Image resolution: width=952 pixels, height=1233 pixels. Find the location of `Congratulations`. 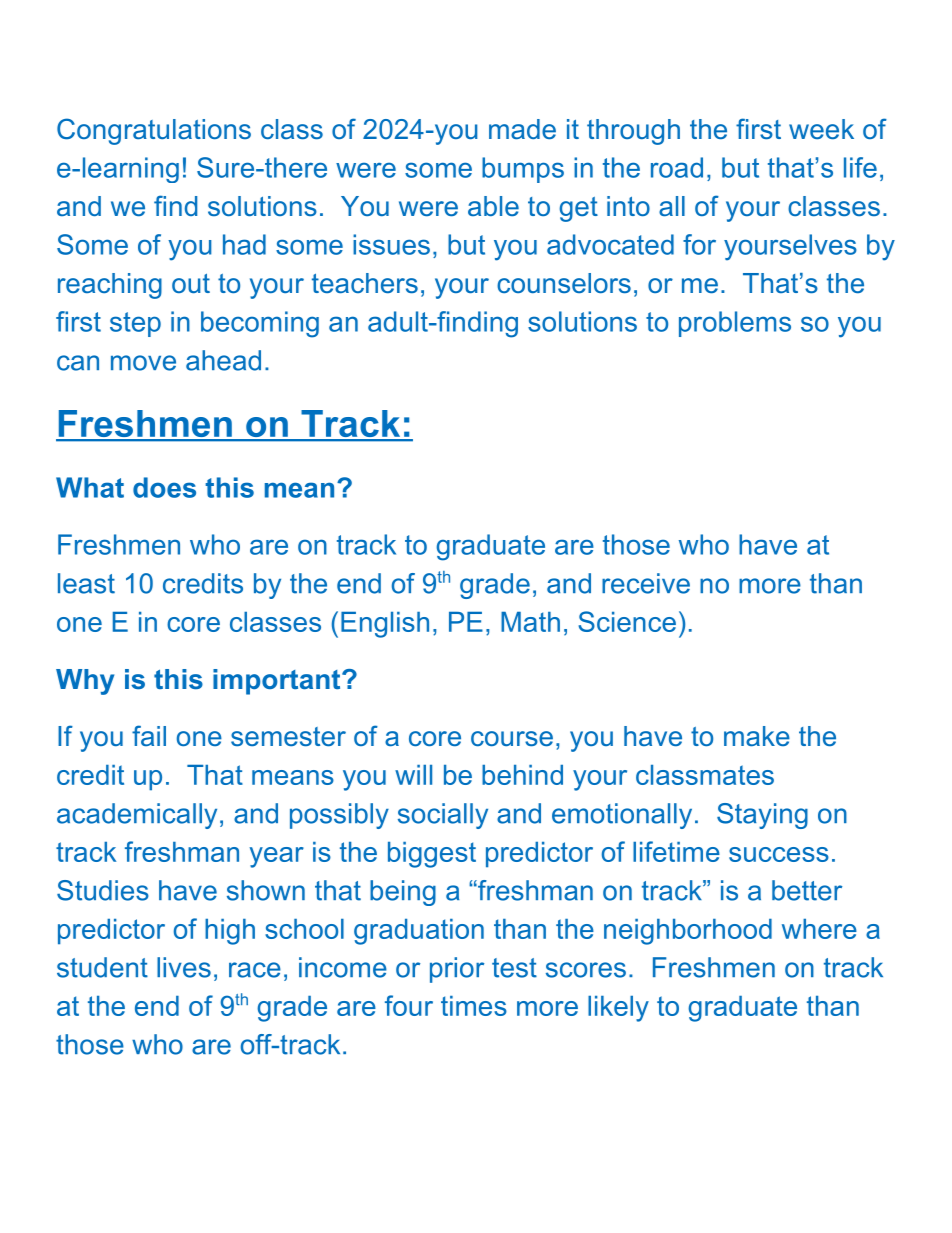

Congratulations is located at coordinates (154, 131).
